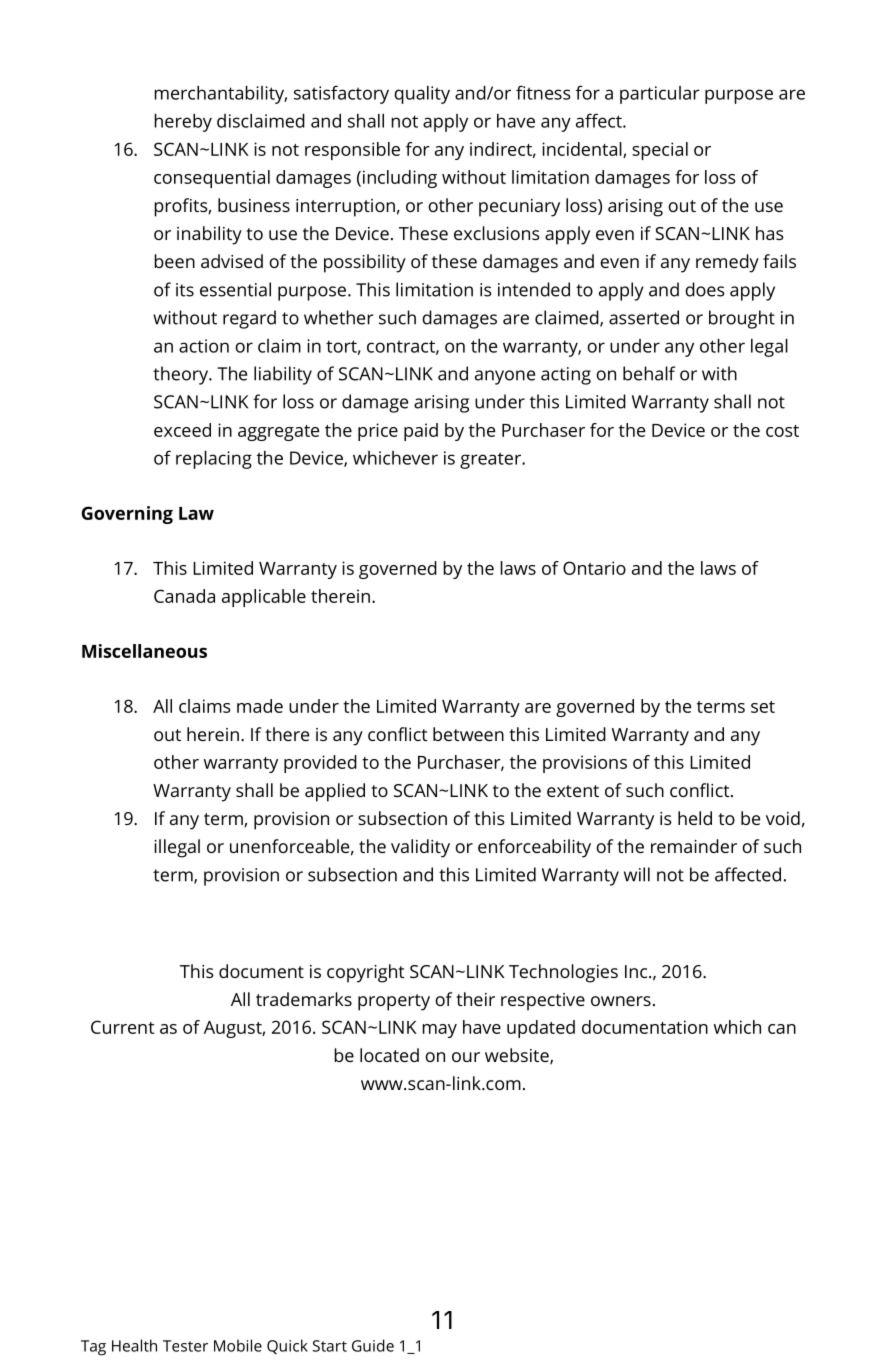 The width and height of the screenshot is (887, 1372). Describe the element at coordinates (420, 848) in the screenshot. I see `validity` at that location.
